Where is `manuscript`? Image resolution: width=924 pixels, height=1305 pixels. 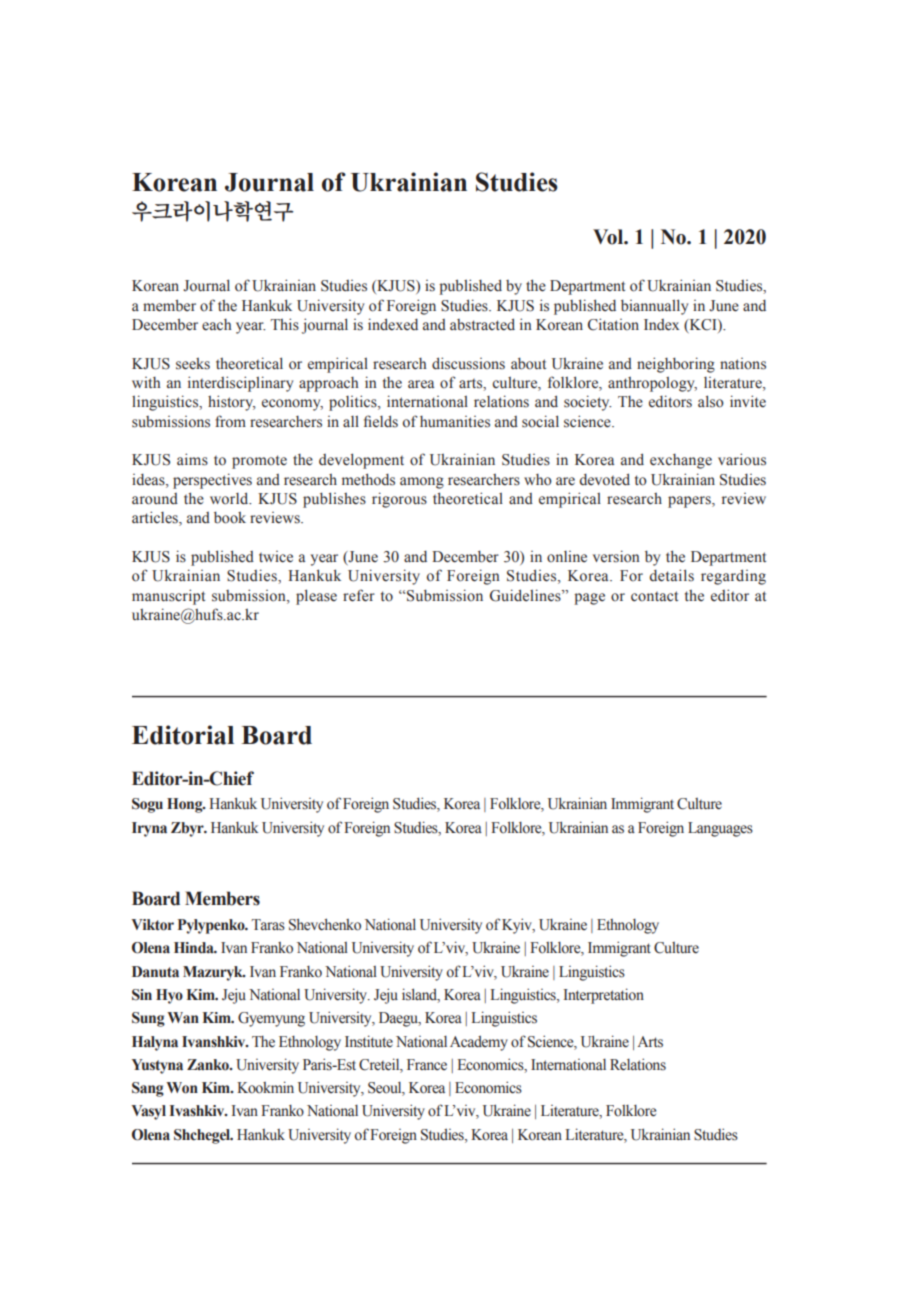 manuscript is located at coordinates (168, 597).
